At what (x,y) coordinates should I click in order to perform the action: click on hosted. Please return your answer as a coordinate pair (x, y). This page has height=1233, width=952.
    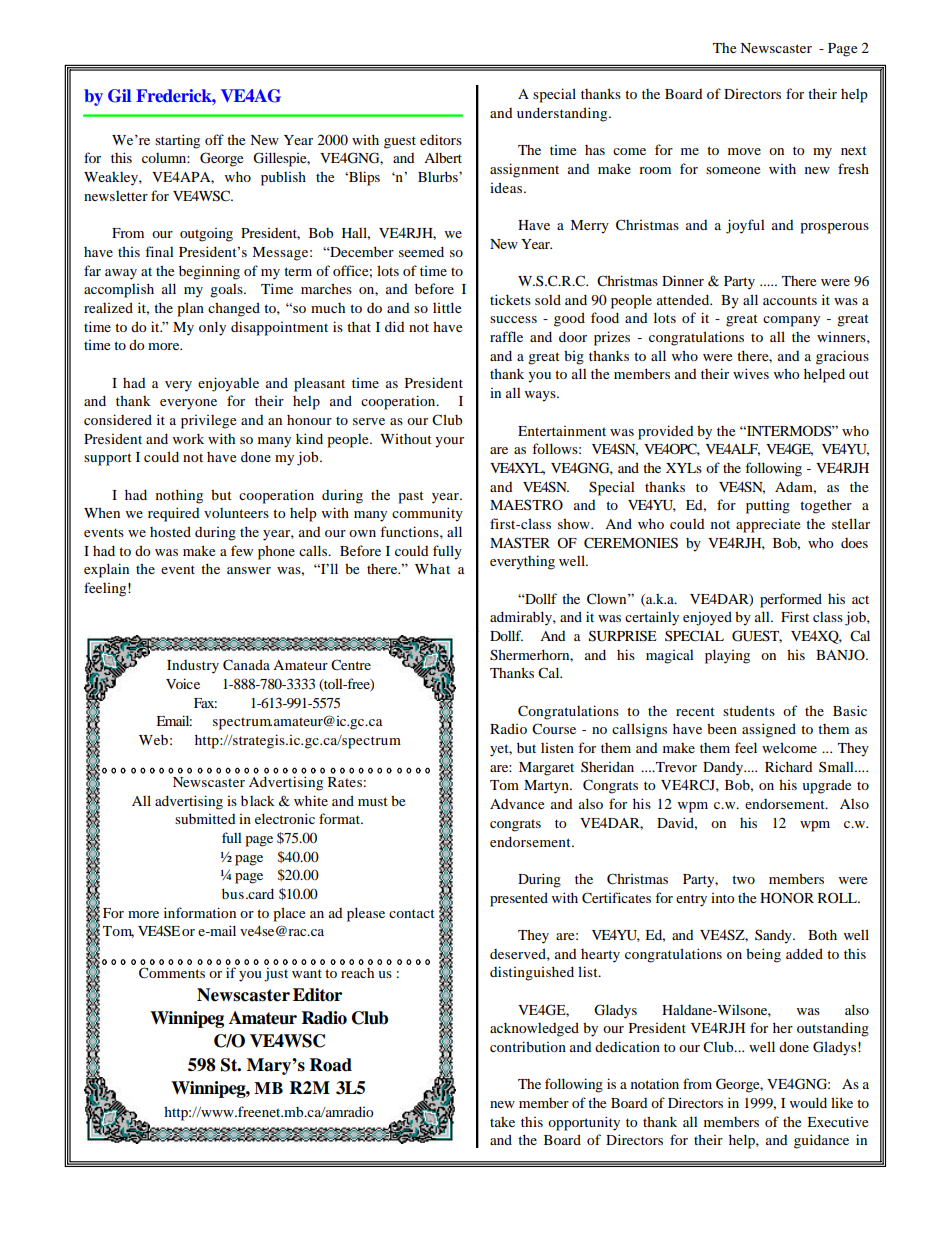
    Looking at the image, I should click on (170, 531).
